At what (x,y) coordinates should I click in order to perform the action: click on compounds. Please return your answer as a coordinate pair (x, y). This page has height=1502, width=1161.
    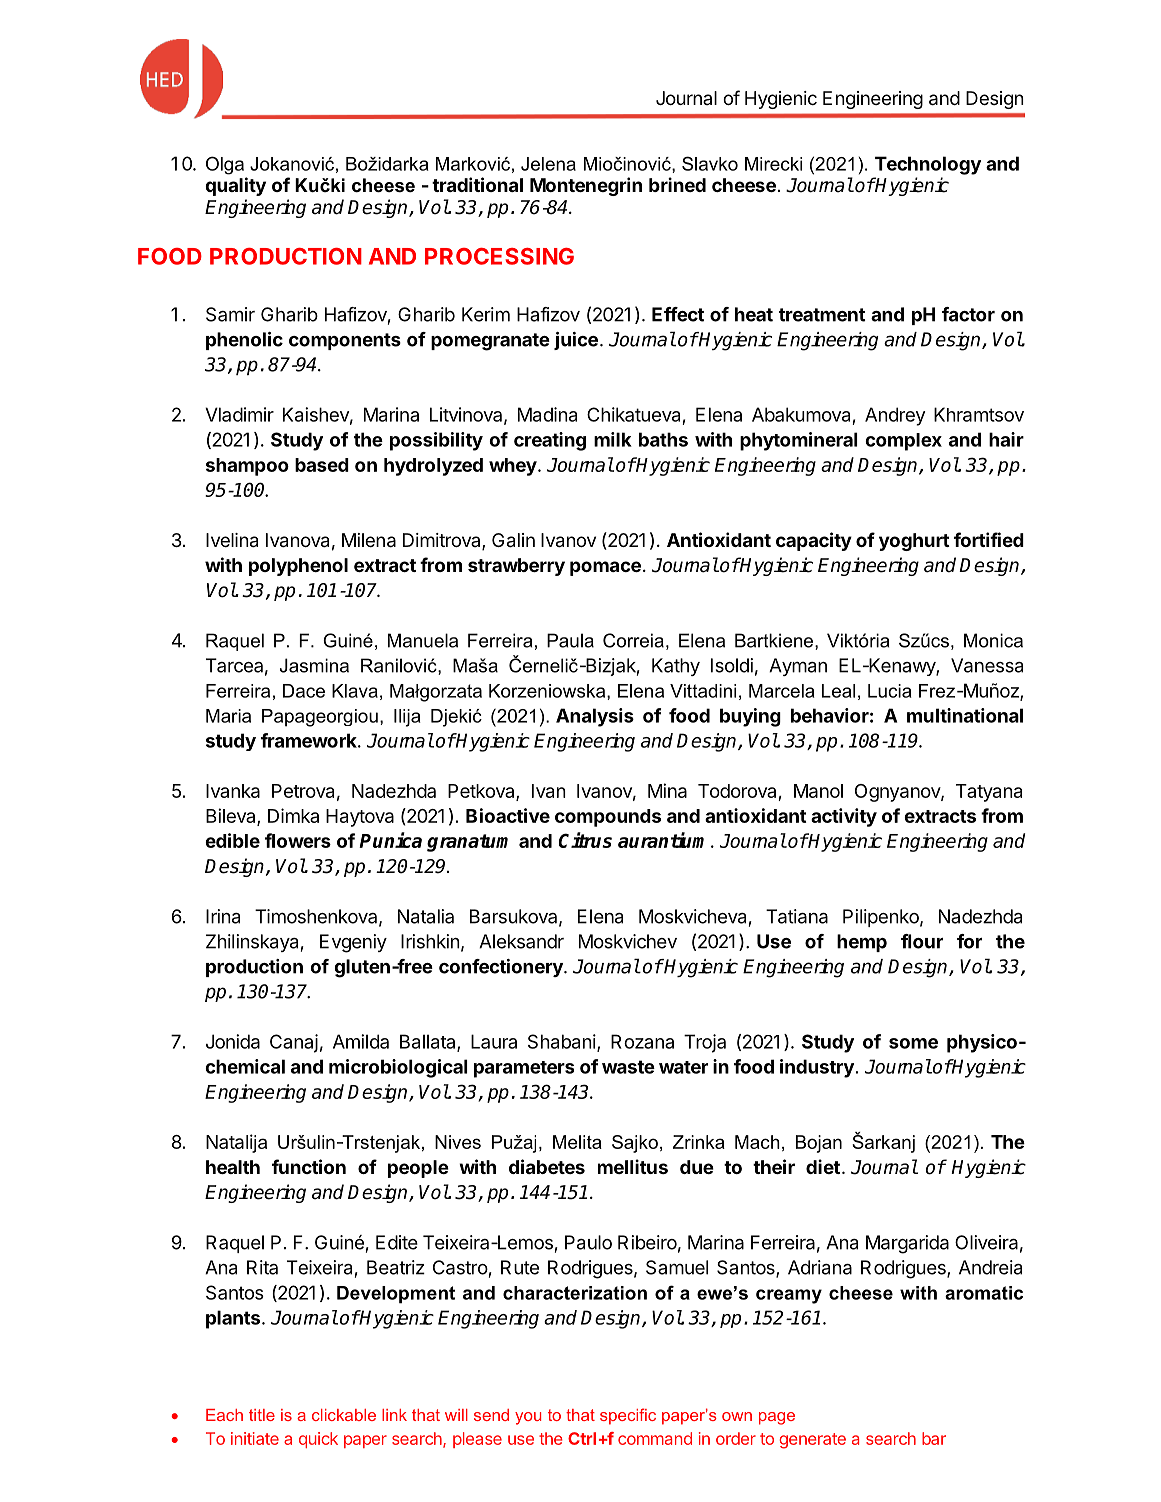
    Looking at the image, I should click on (608, 818).
